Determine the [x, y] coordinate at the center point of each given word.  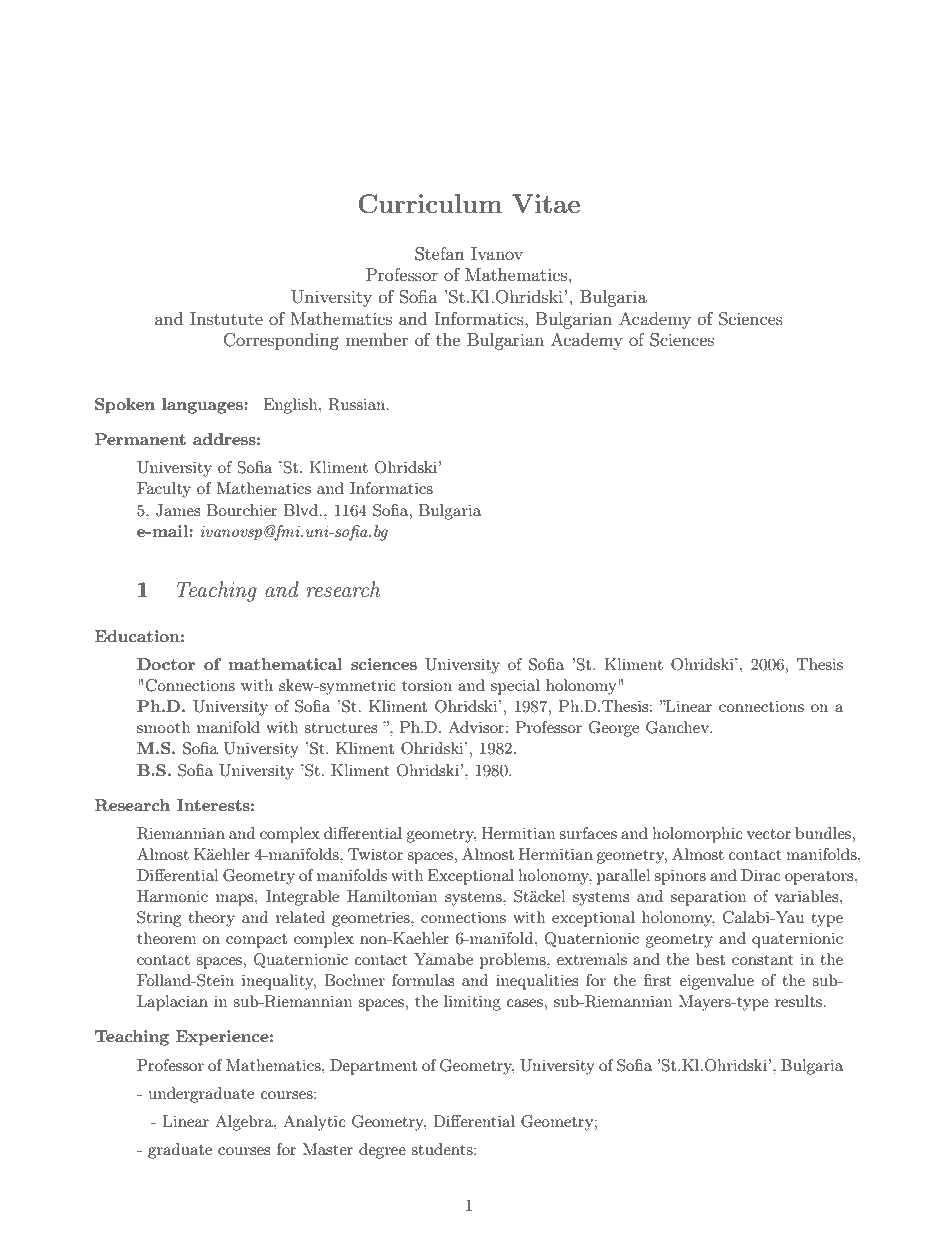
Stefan [440, 254]
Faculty [164, 490]
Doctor [166, 664]
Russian [358, 404]
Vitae [546, 203]
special [515, 687]
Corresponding [281, 341]
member [376, 339]
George [614, 729]
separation [708, 898]
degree [382, 1151]
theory [211, 919]
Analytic [314, 1123]
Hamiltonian [392, 896]
